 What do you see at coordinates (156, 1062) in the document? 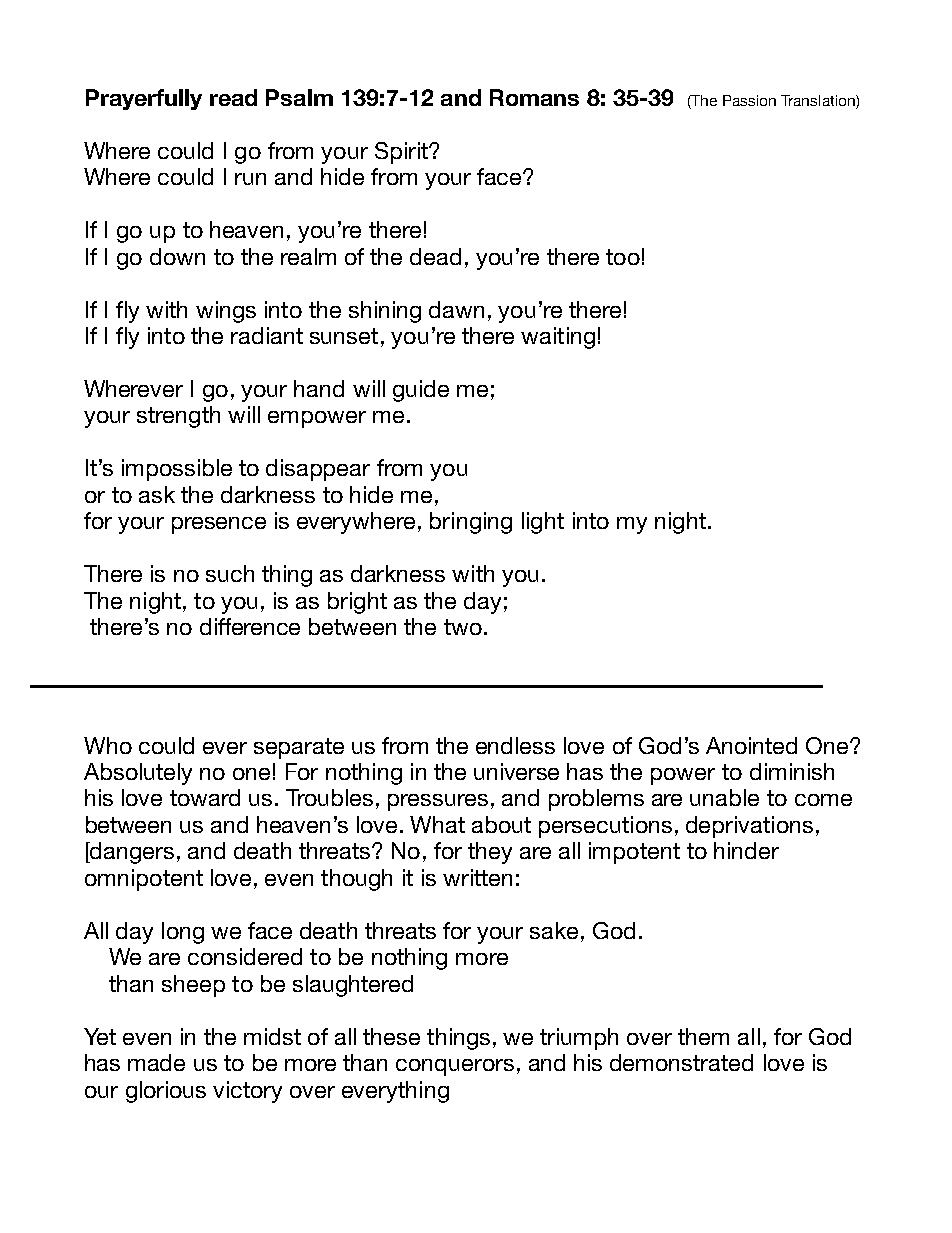
I see `made` at bounding box center [156, 1062].
